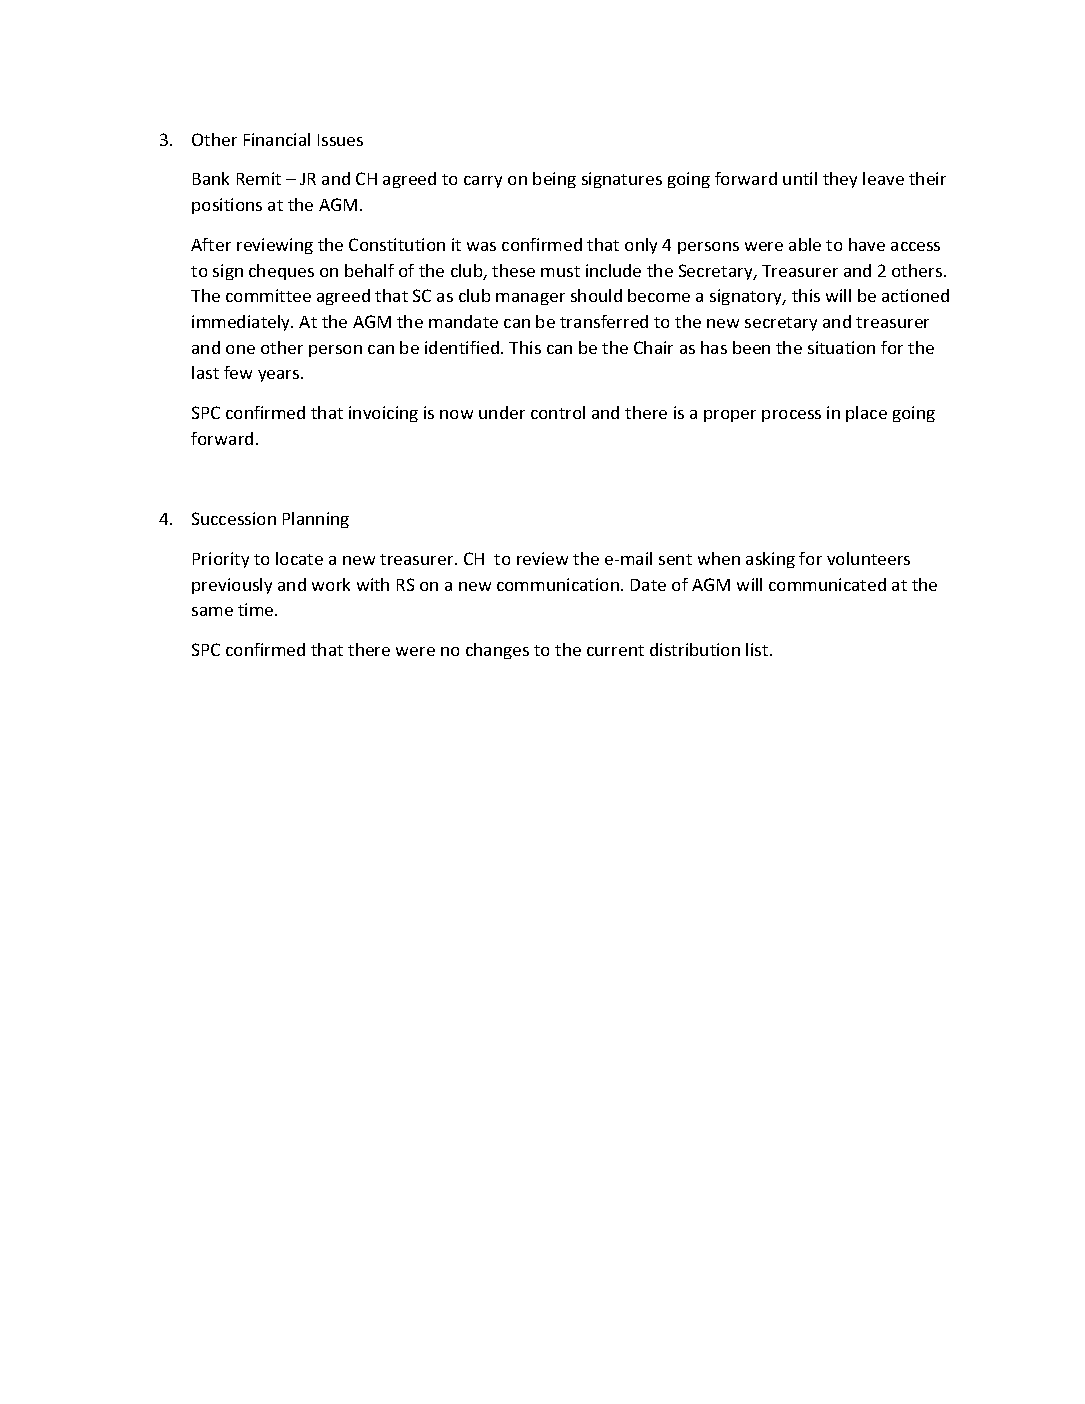 This document has width=1085, height=1404. Describe the element at coordinates (277, 139) in the document. I see `Financial` at that location.
